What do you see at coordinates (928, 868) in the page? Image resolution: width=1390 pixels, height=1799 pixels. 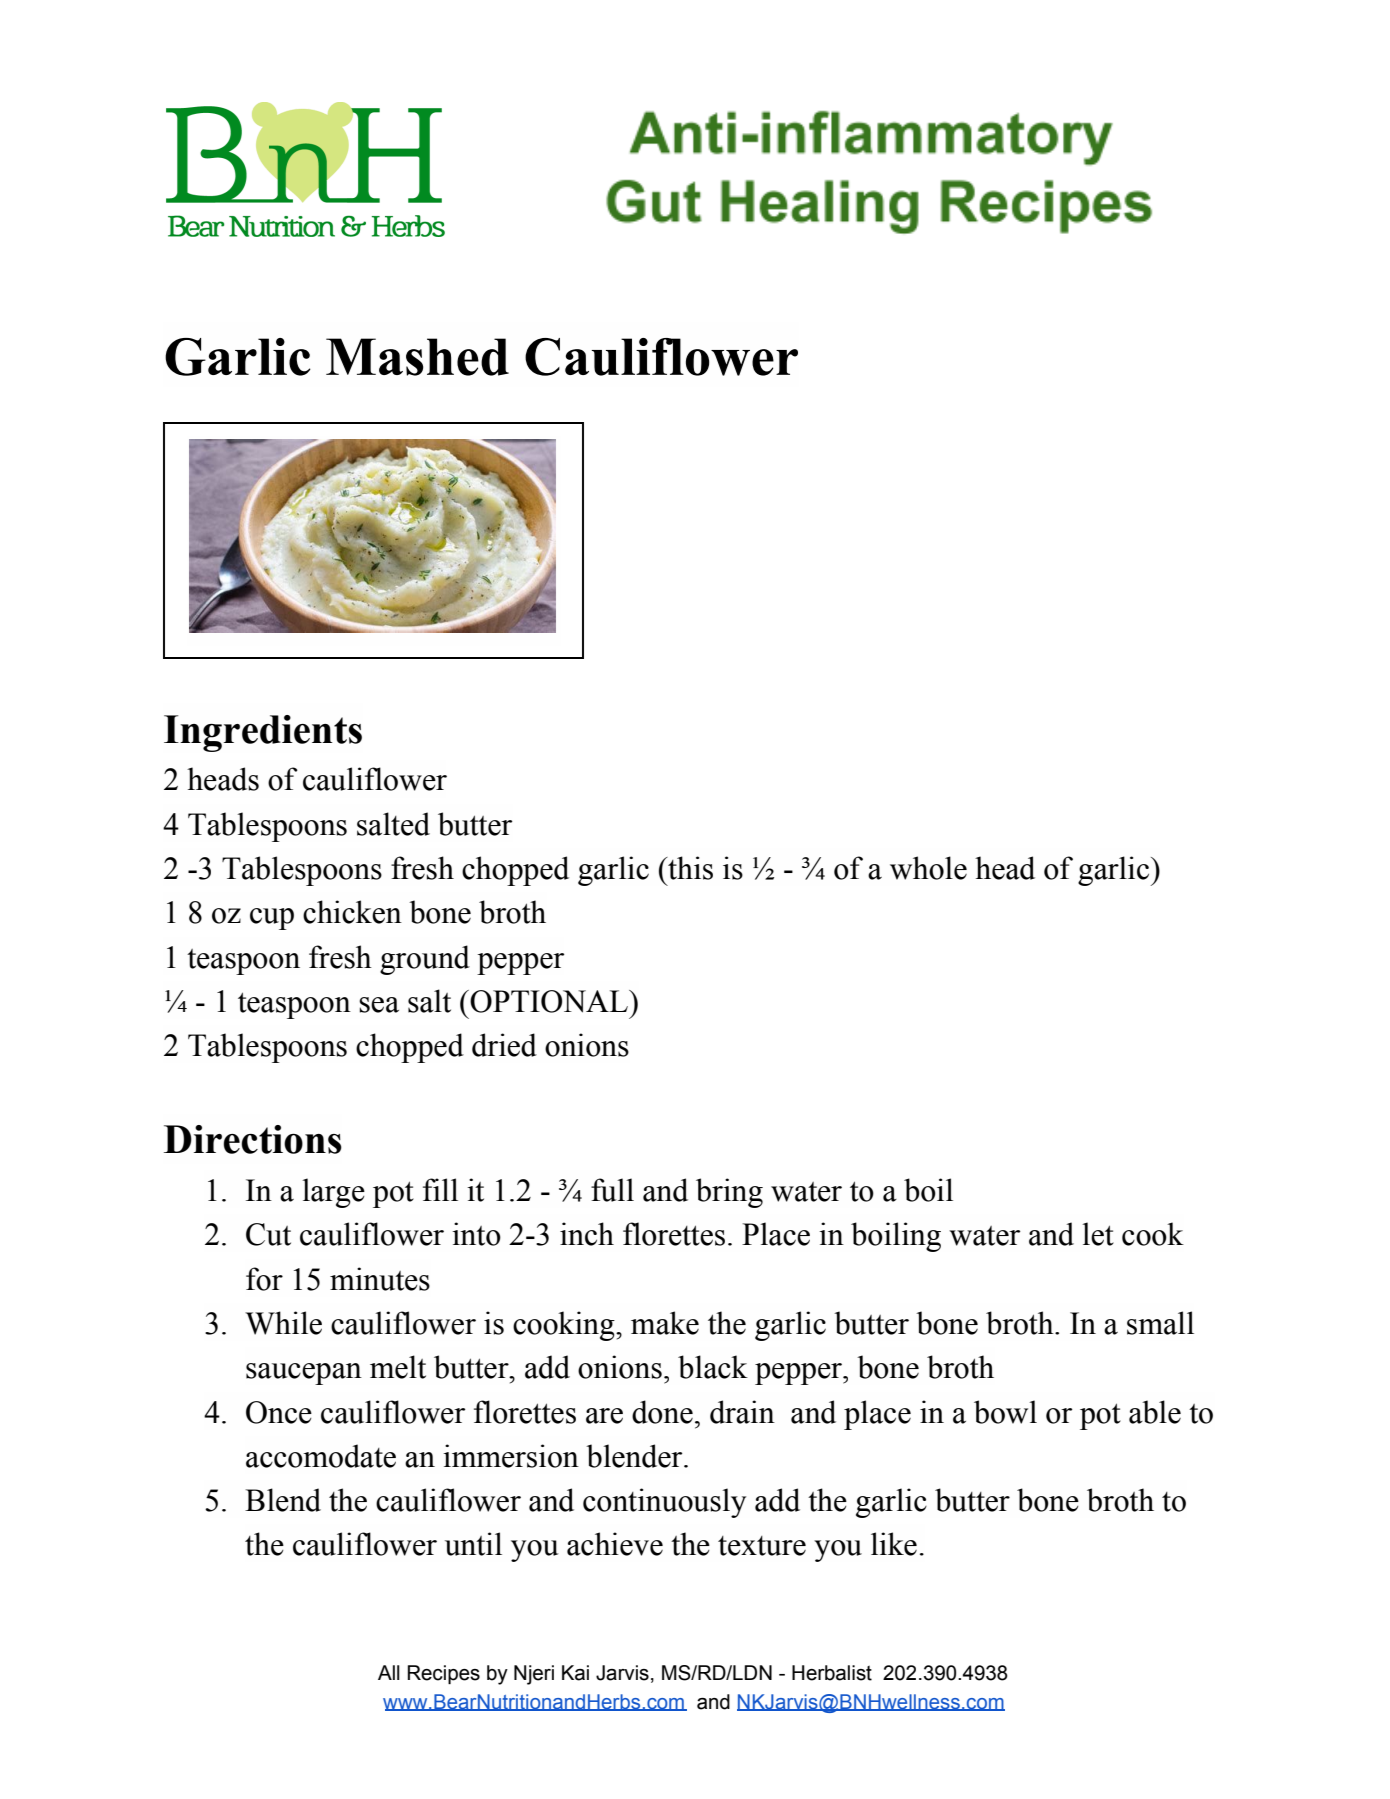 I see `whole` at bounding box center [928, 868].
